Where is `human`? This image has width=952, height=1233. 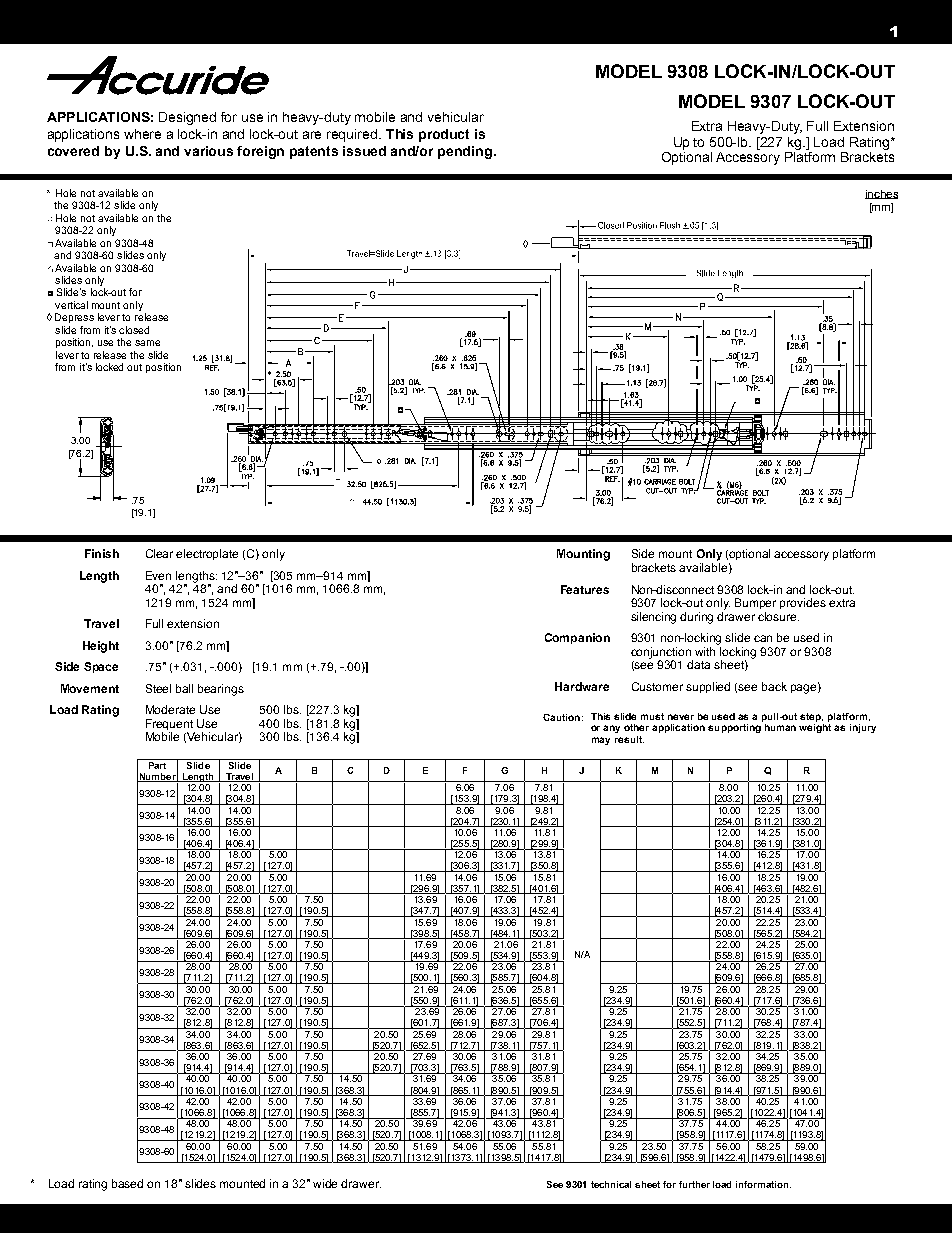 human is located at coordinates (780, 727).
